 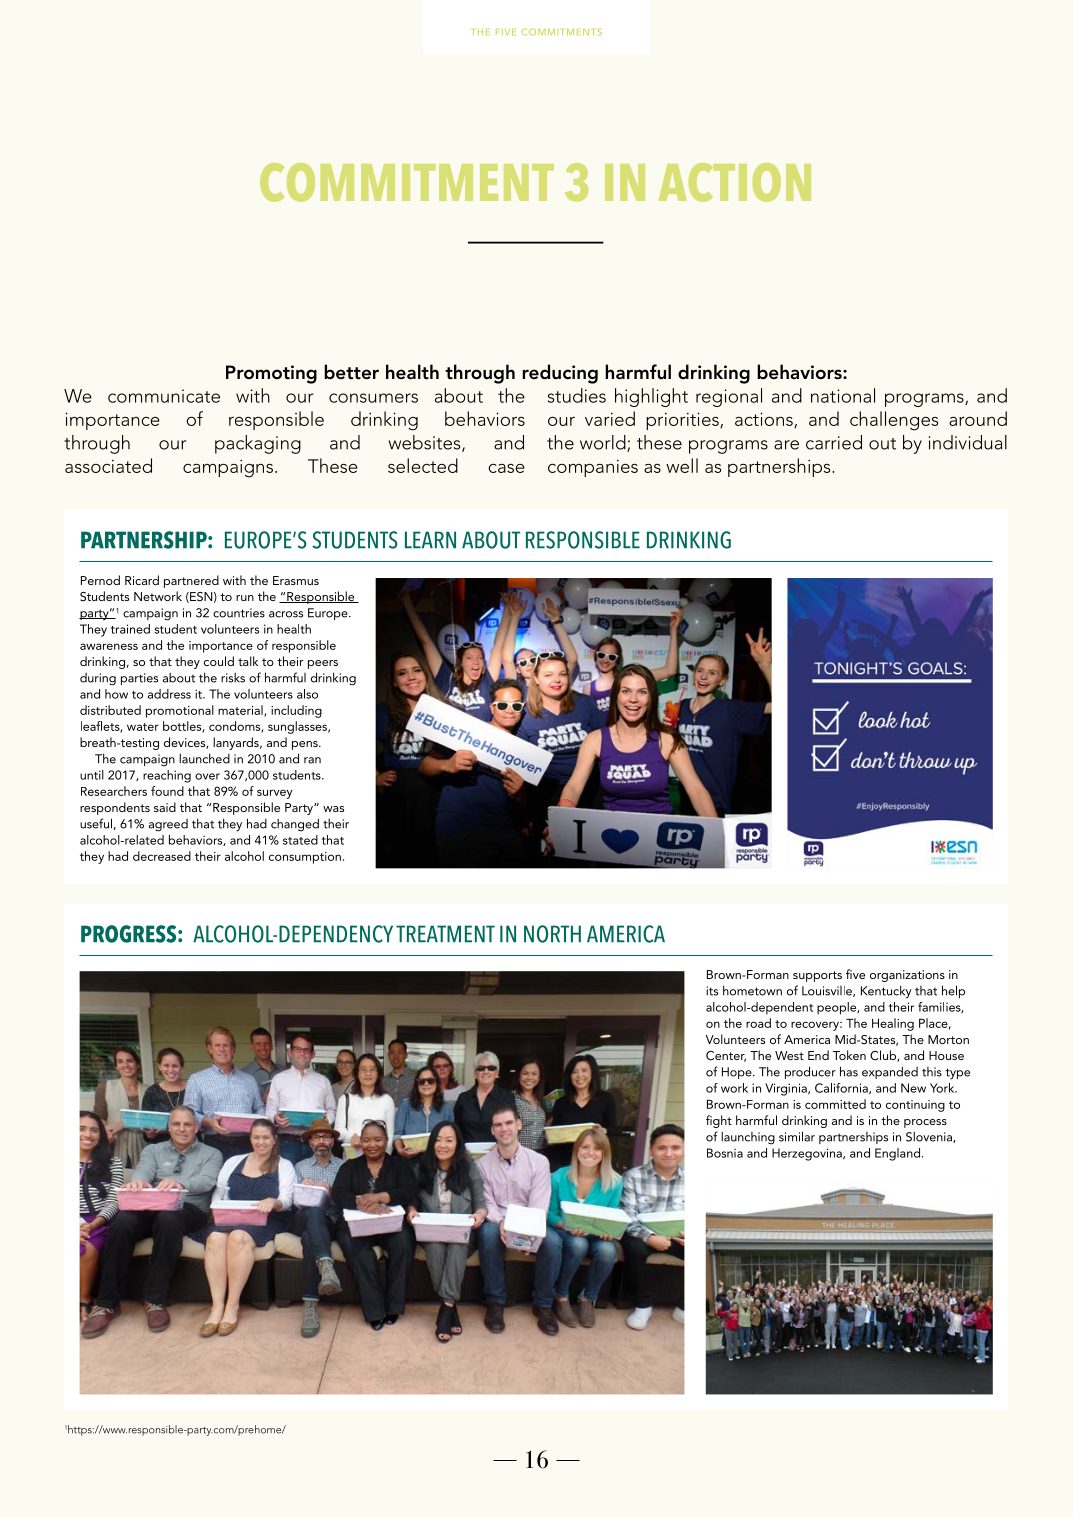 I want to click on TREATMENT, so click(x=445, y=933).
